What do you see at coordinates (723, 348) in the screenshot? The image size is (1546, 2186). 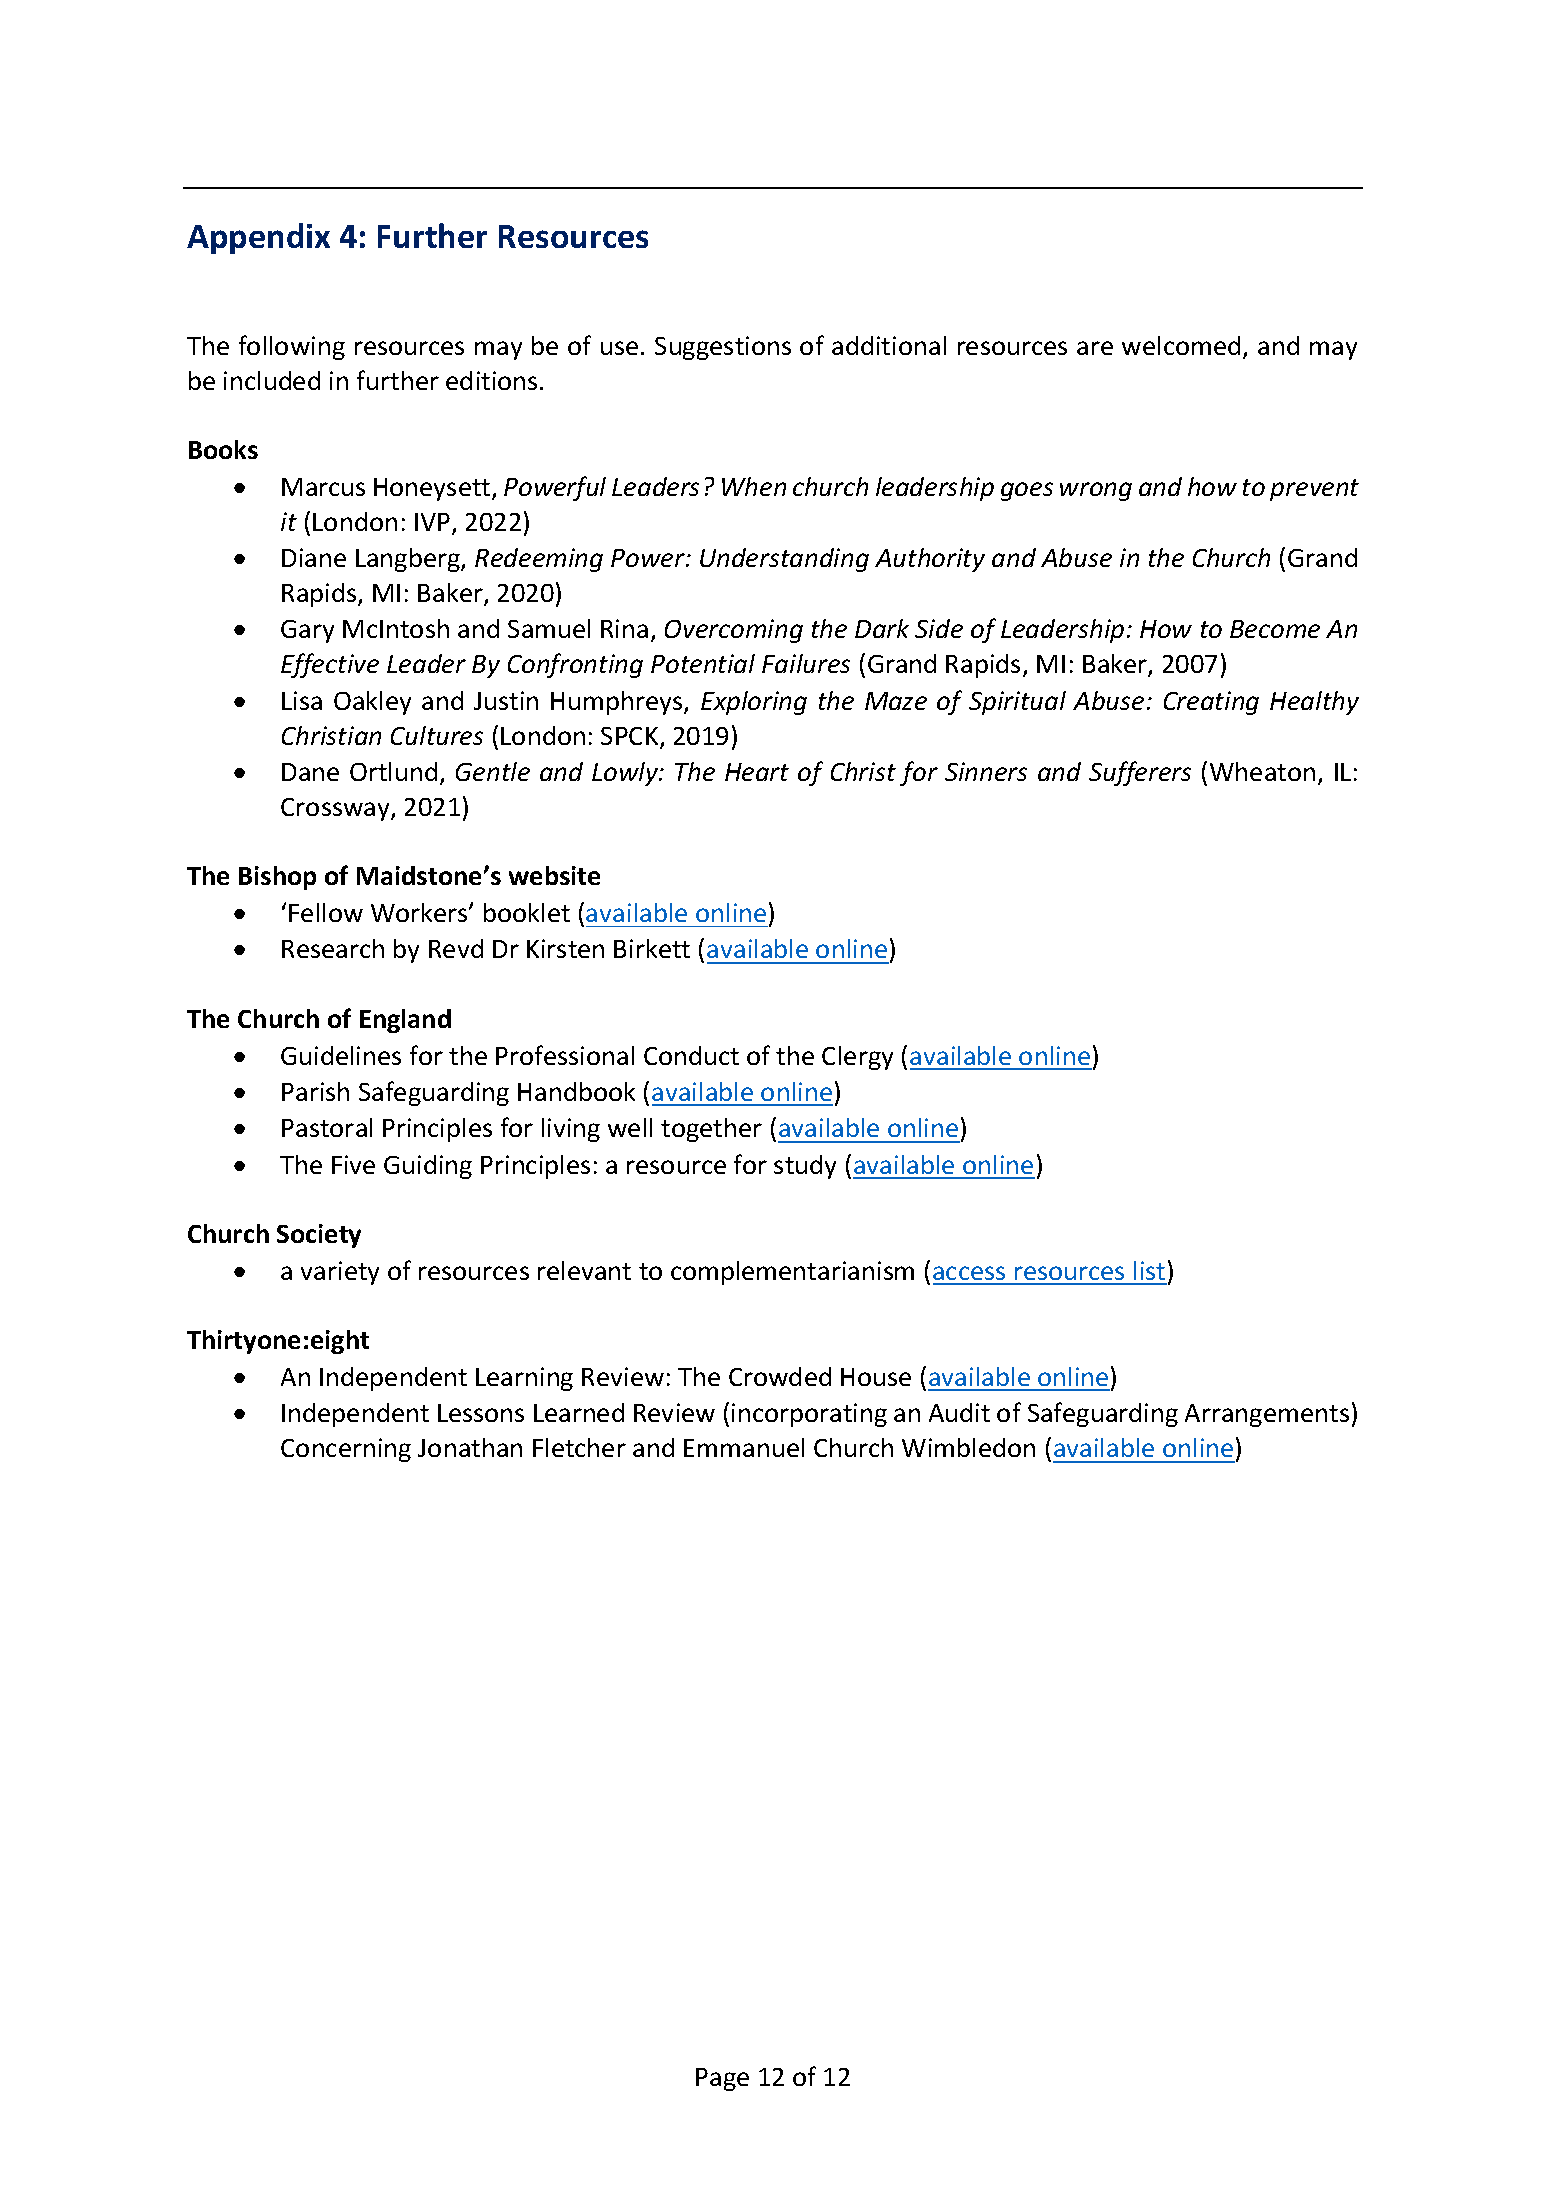 I see `Suggestions` at bounding box center [723, 348].
